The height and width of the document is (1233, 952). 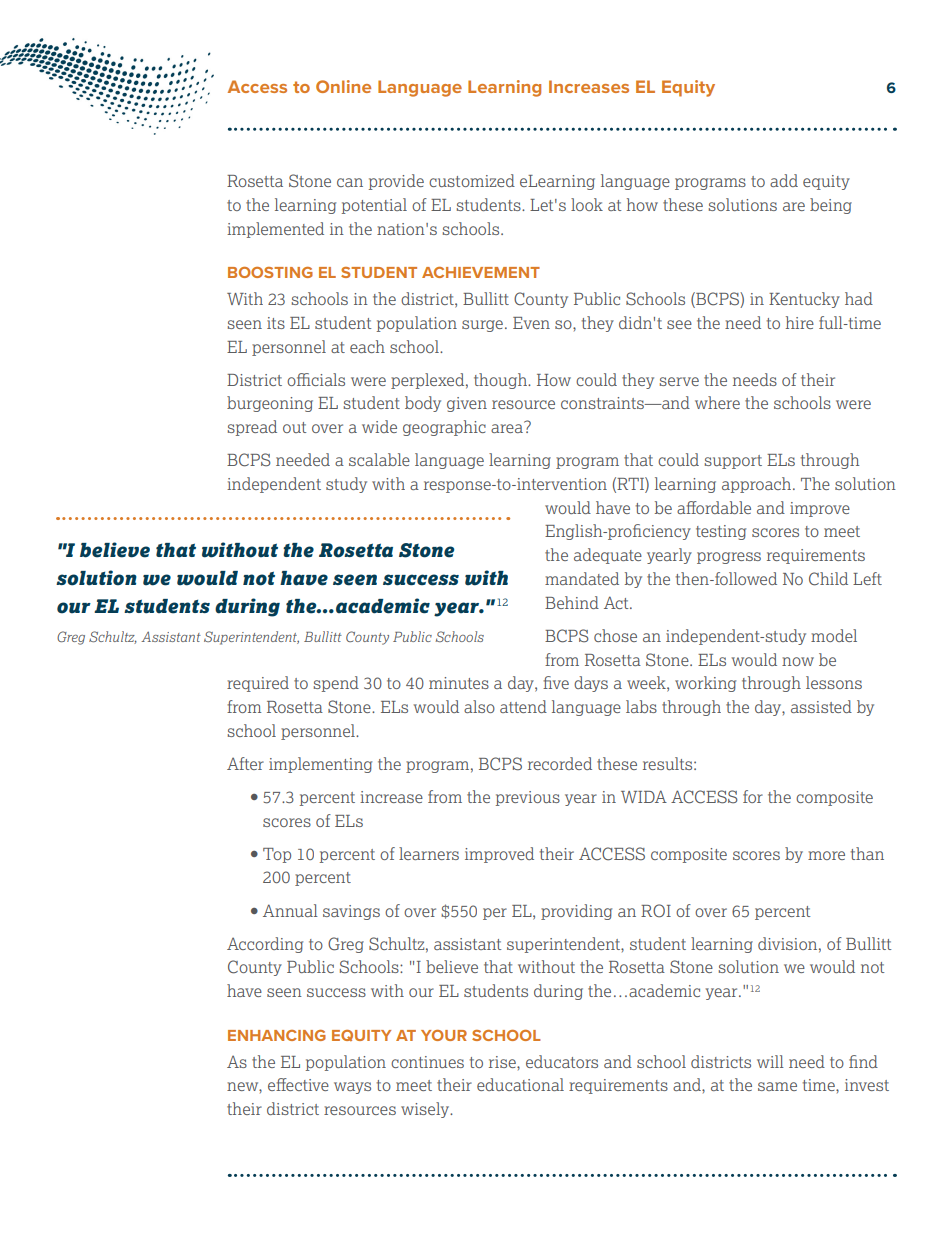 What do you see at coordinates (784, 180) in the document?
I see `add` at bounding box center [784, 180].
